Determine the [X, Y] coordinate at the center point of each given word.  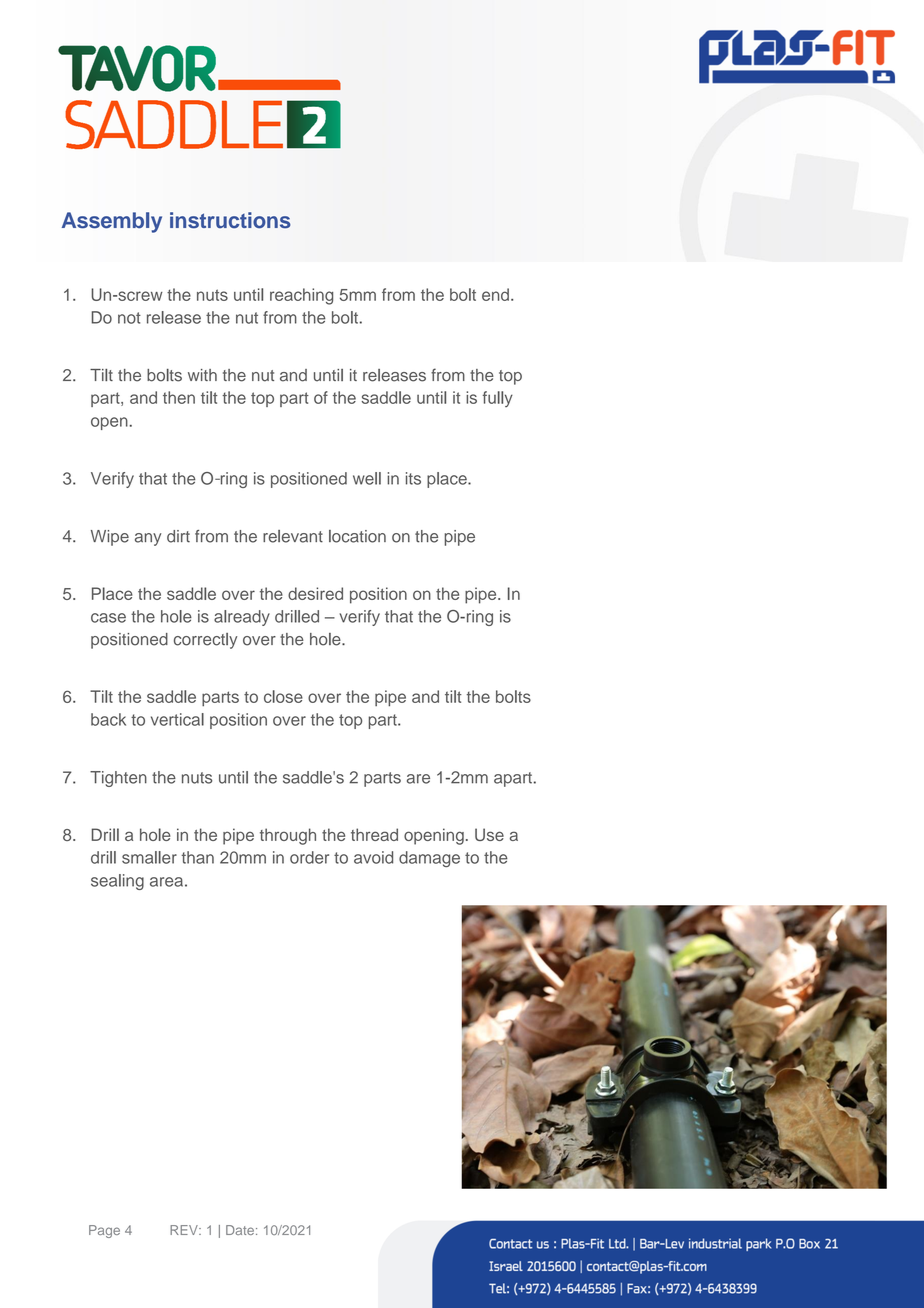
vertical [177, 719]
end [495, 294]
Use [489, 834]
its [413, 478]
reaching [301, 296]
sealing [117, 882]
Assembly [112, 222]
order [309, 857]
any [148, 539]
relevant [293, 536]
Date [240, 1230]
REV [185, 1230]
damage [429, 859]
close [283, 696]
